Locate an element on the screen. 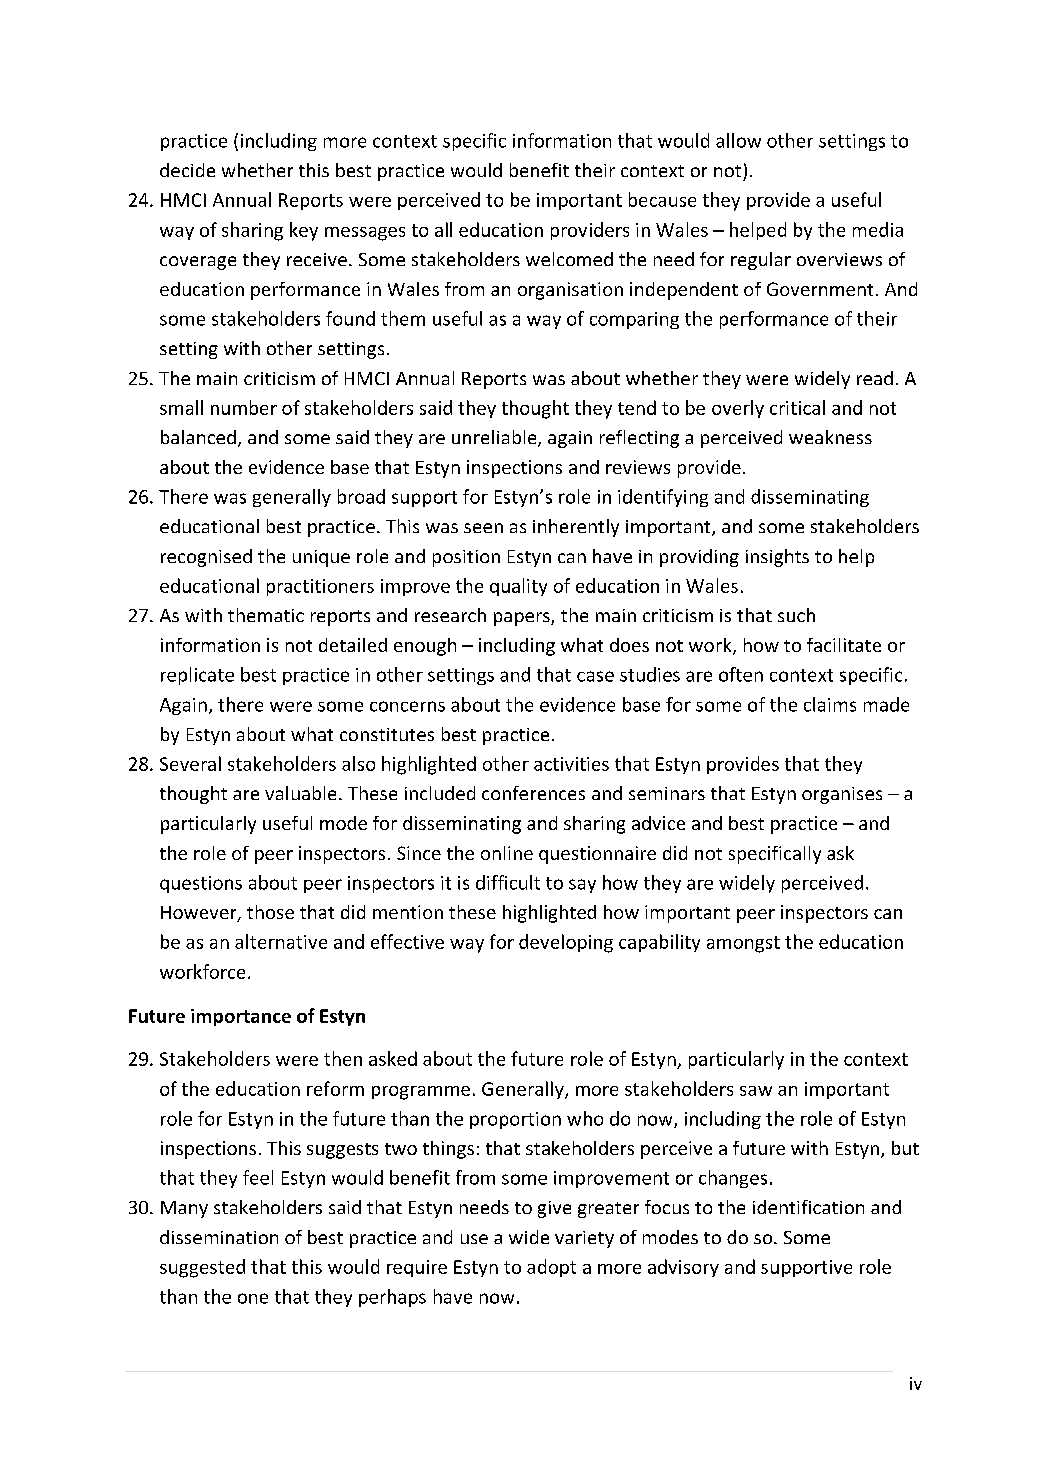 The width and height of the screenshot is (1048, 1483). dissemination is located at coordinates (219, 1237).
